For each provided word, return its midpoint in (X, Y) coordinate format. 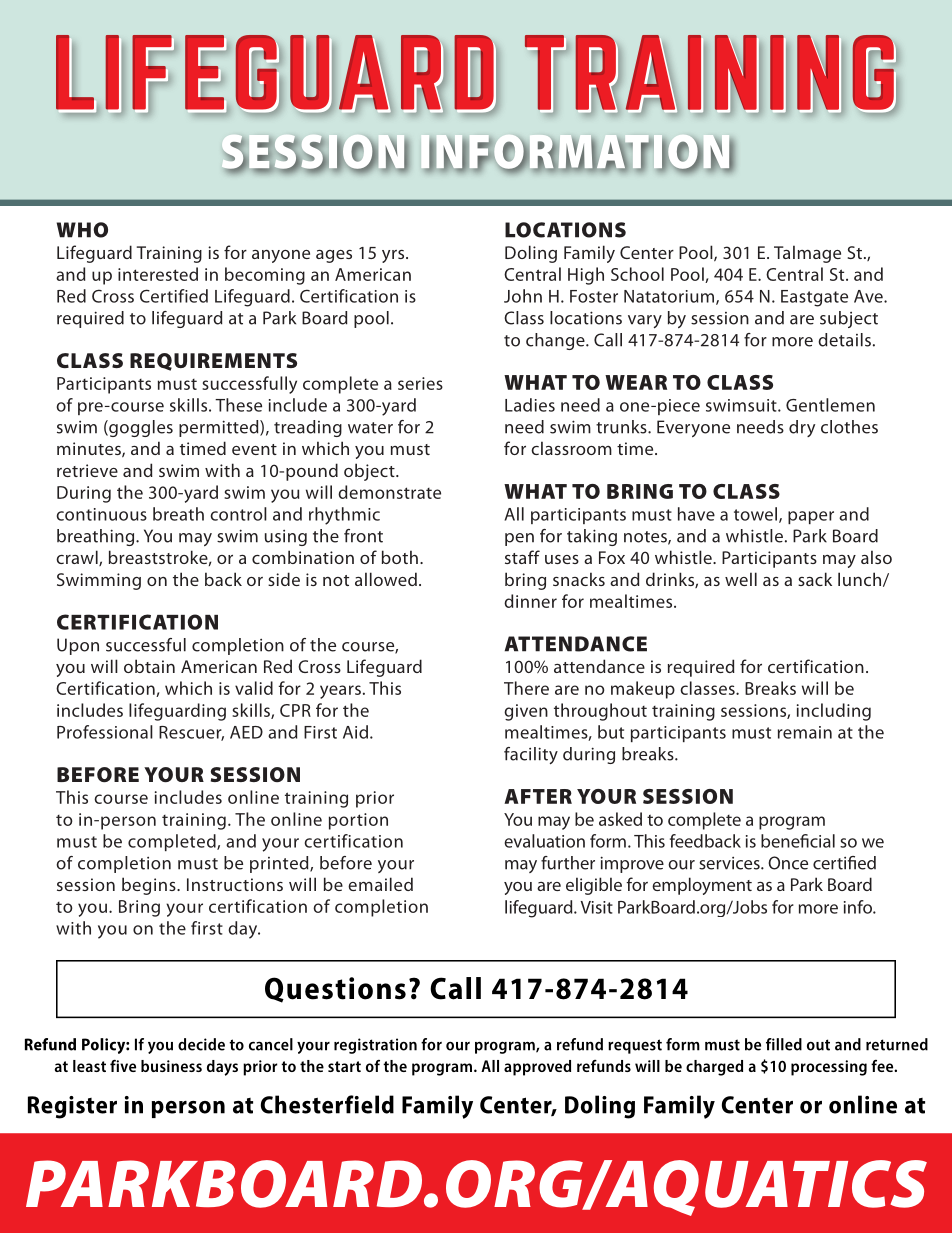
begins (150, 886)
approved (537, 1068)
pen (519, 539)
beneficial (798, 841)
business (171, 1066)
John (523, 296)
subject (849, 319)
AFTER (538, 796)
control (238, 514)
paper (811, 517)
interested (158, 274)
